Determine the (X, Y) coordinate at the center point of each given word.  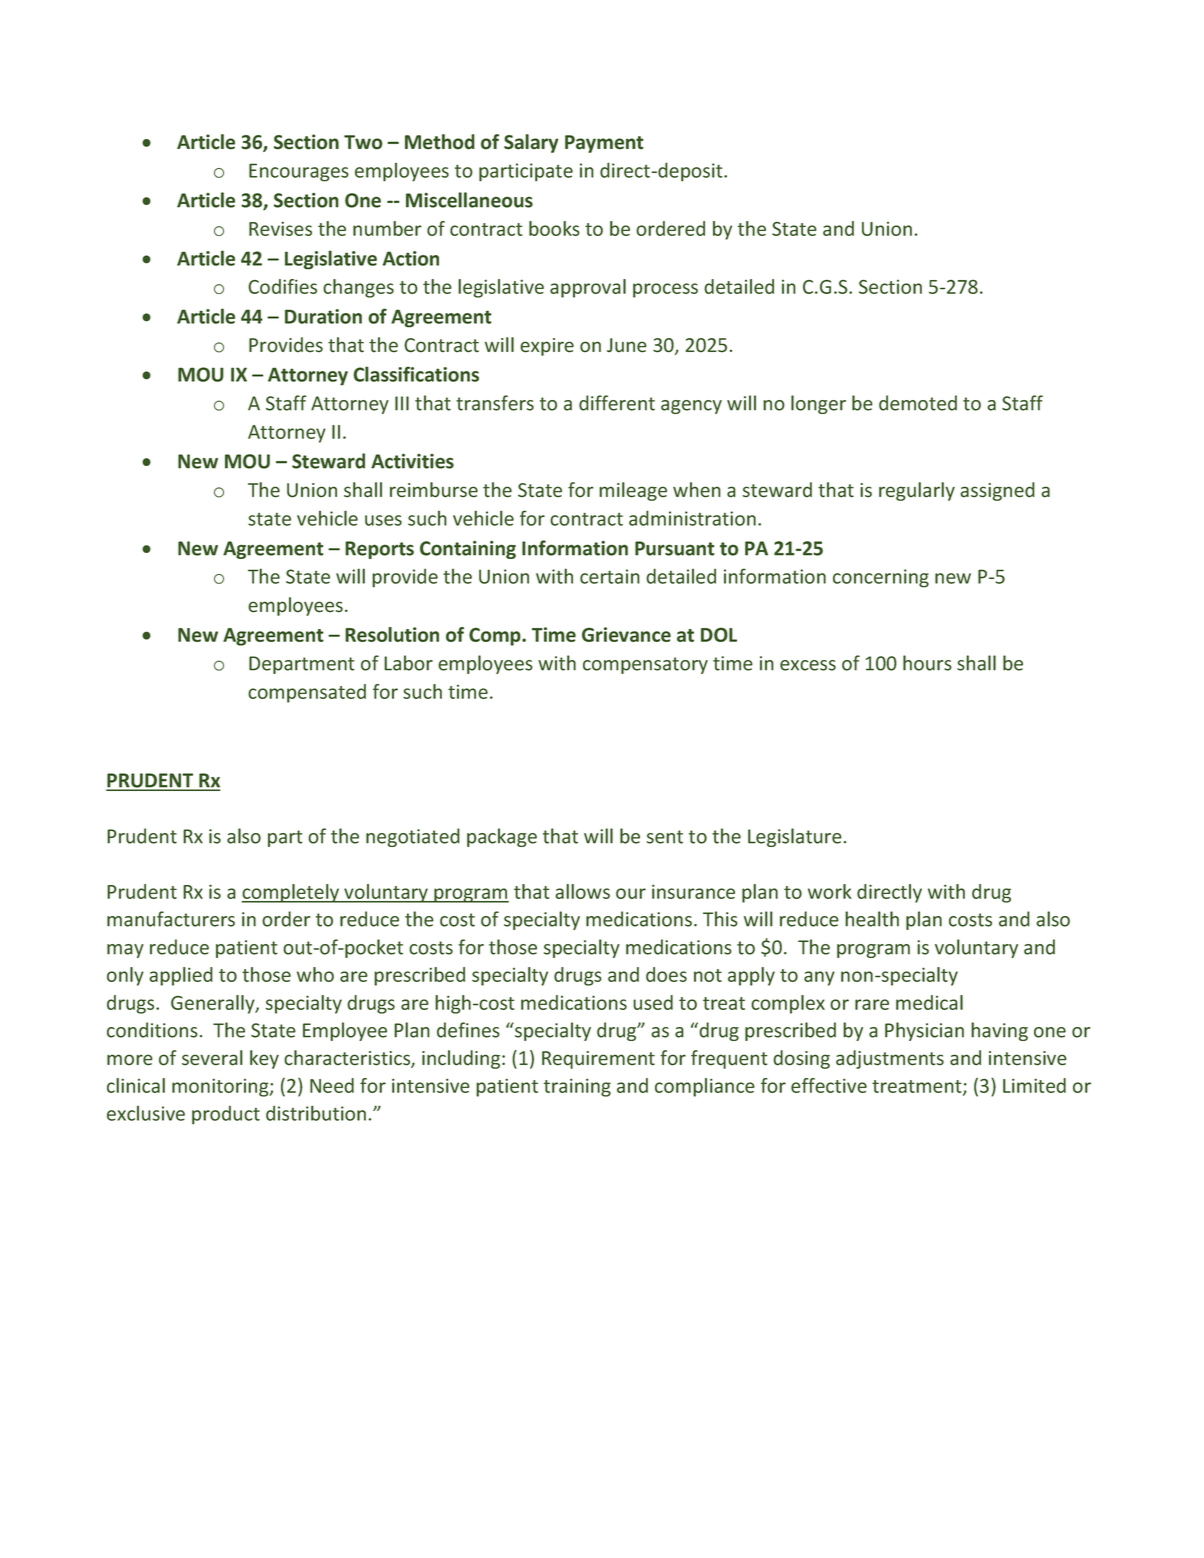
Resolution (392, 634)
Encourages (299, 172)
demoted (918, 403)
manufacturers (171, 919)
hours (927, 663)
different (617, 403)
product (226, 1115)
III (402, 403)
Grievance (626, 634)
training (577, 1087)
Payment (604, 144)
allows (583, 891)
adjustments (890, 1059)
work (830, 891)
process (665, 290)
